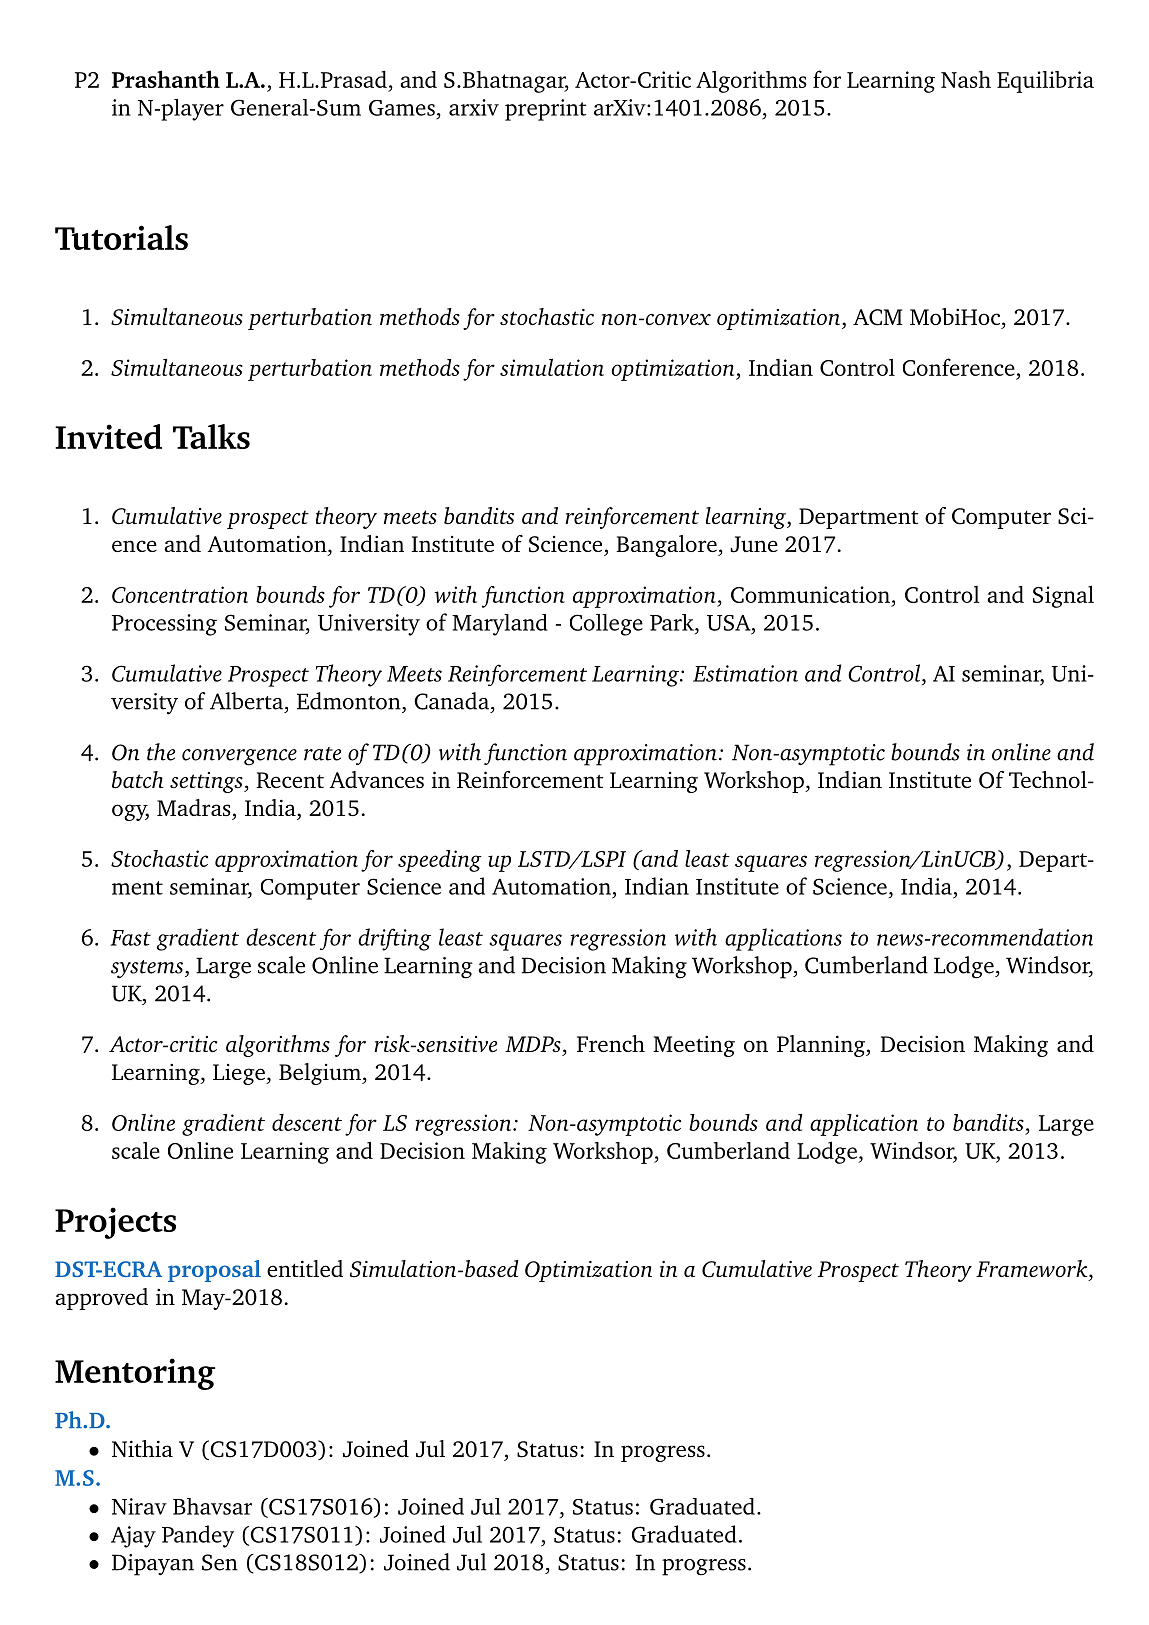 The width and height of the page is (1149, 1625). Describe the element at coordinates (180, 594) in the page. I see `Concentration` at that location.
